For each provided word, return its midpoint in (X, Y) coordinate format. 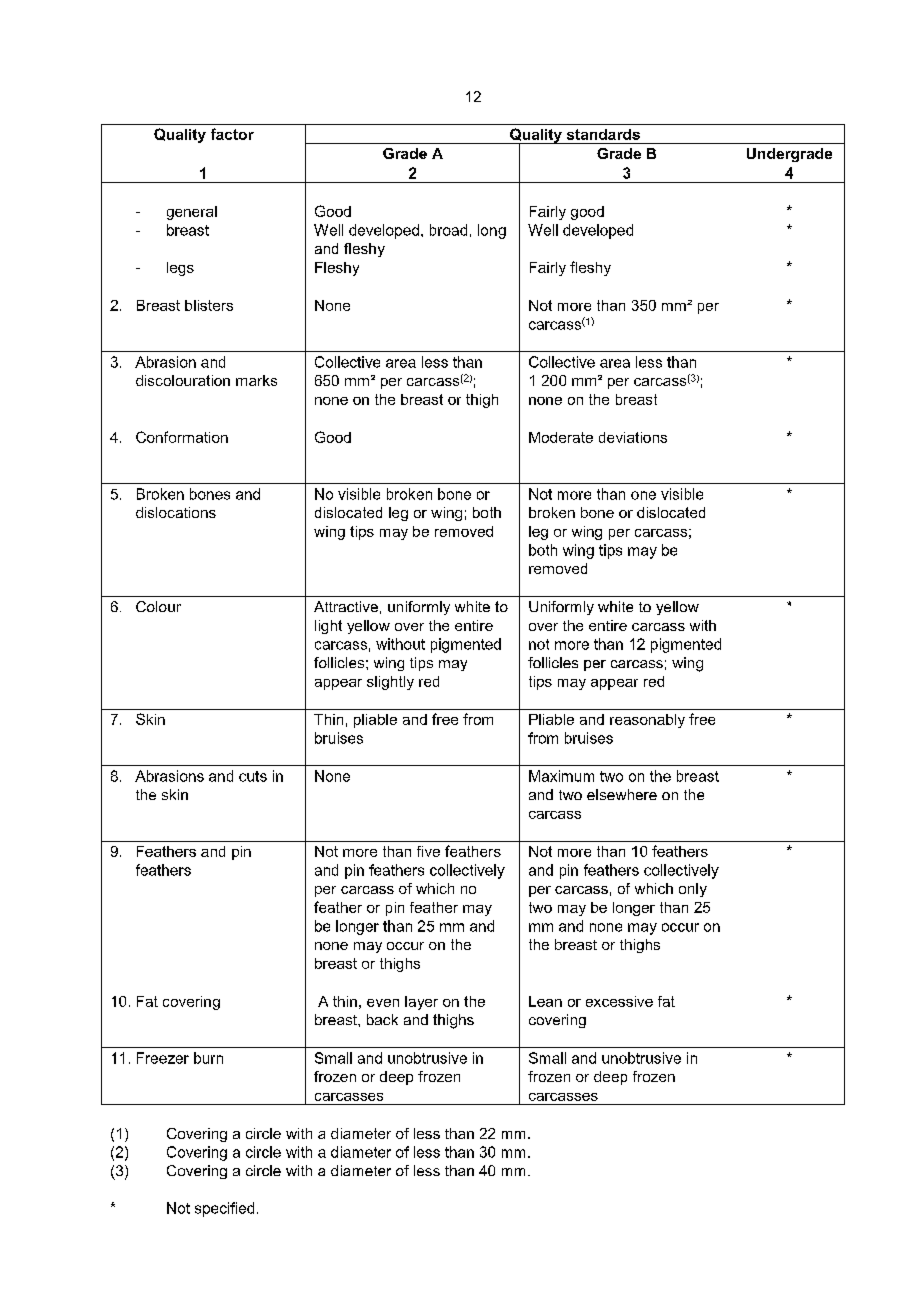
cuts (253, 776)
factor (232, 134)
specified (224, 1209)
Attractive (346, 606)
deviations (633, 437)
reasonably (647, 721)
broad (448, 230)
